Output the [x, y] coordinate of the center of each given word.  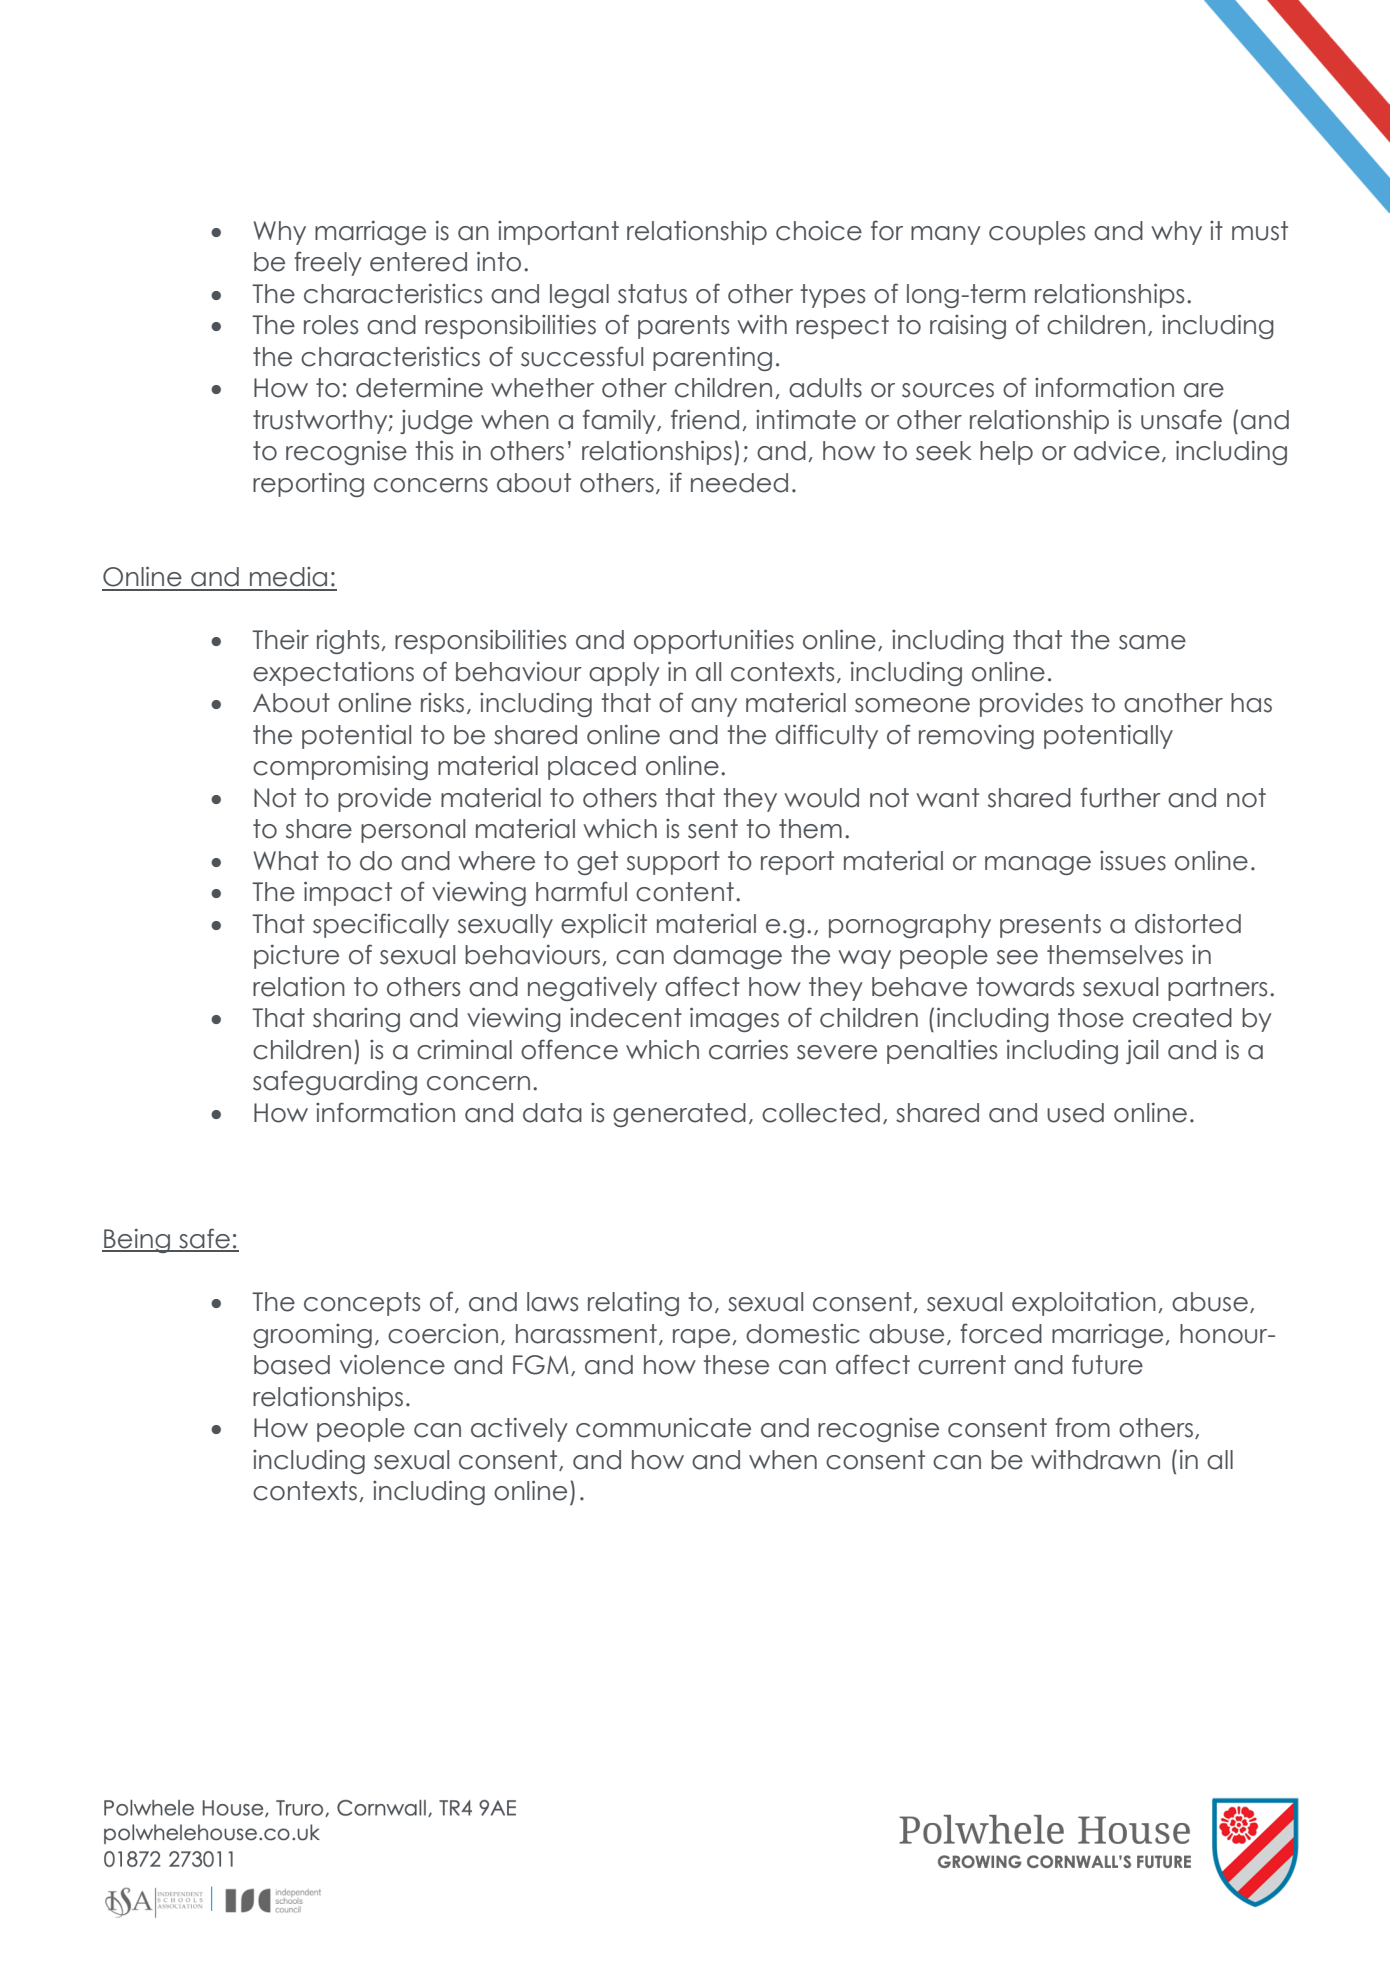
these [736, 1365]
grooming [312, 1336]
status [652, 294]
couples [1037, 233]
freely [328, 263]
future [1107, 1364]
